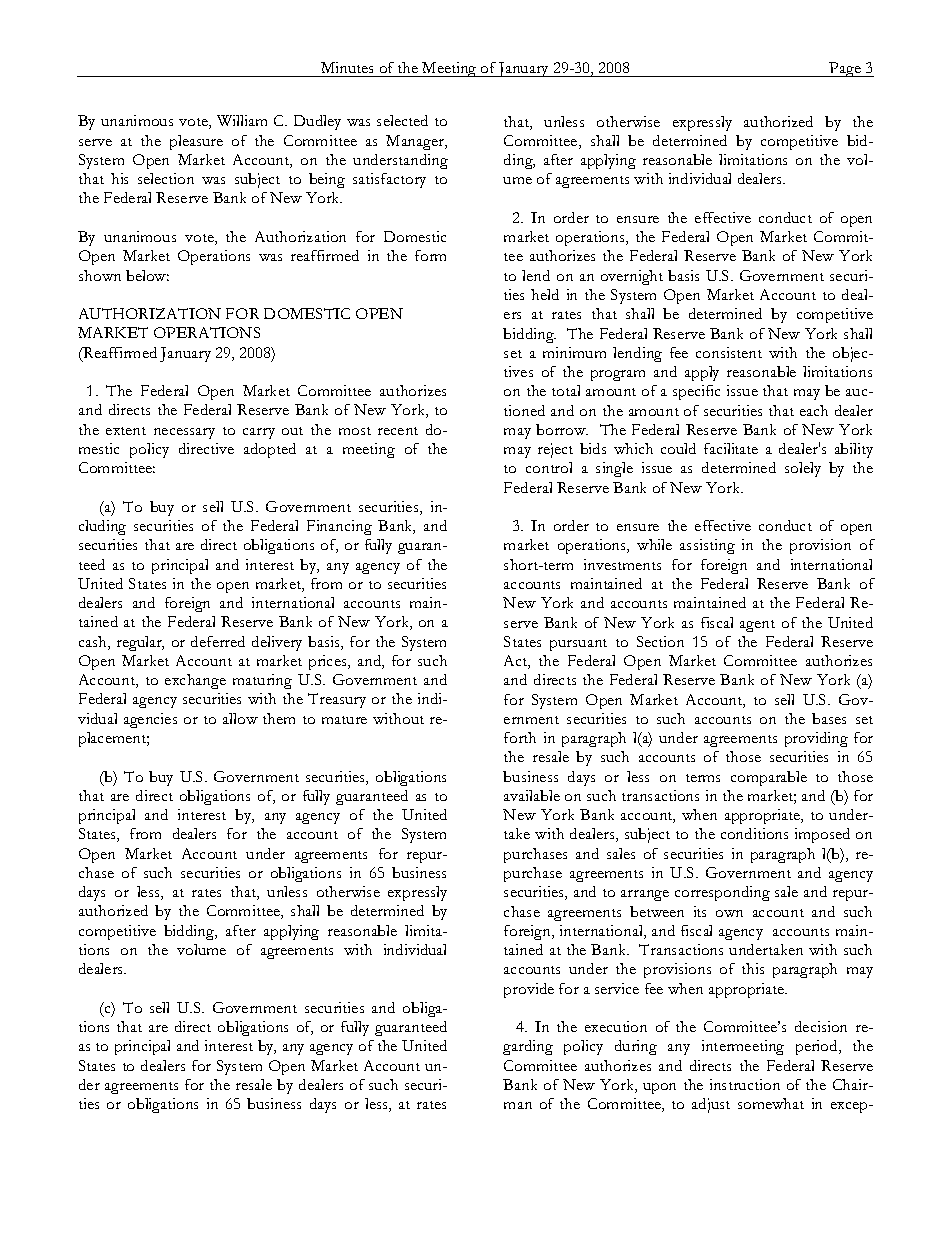 This page has width=952, height=1233. Describe the element at coordinates (242, 120) in the page. I see `William` at that location.
